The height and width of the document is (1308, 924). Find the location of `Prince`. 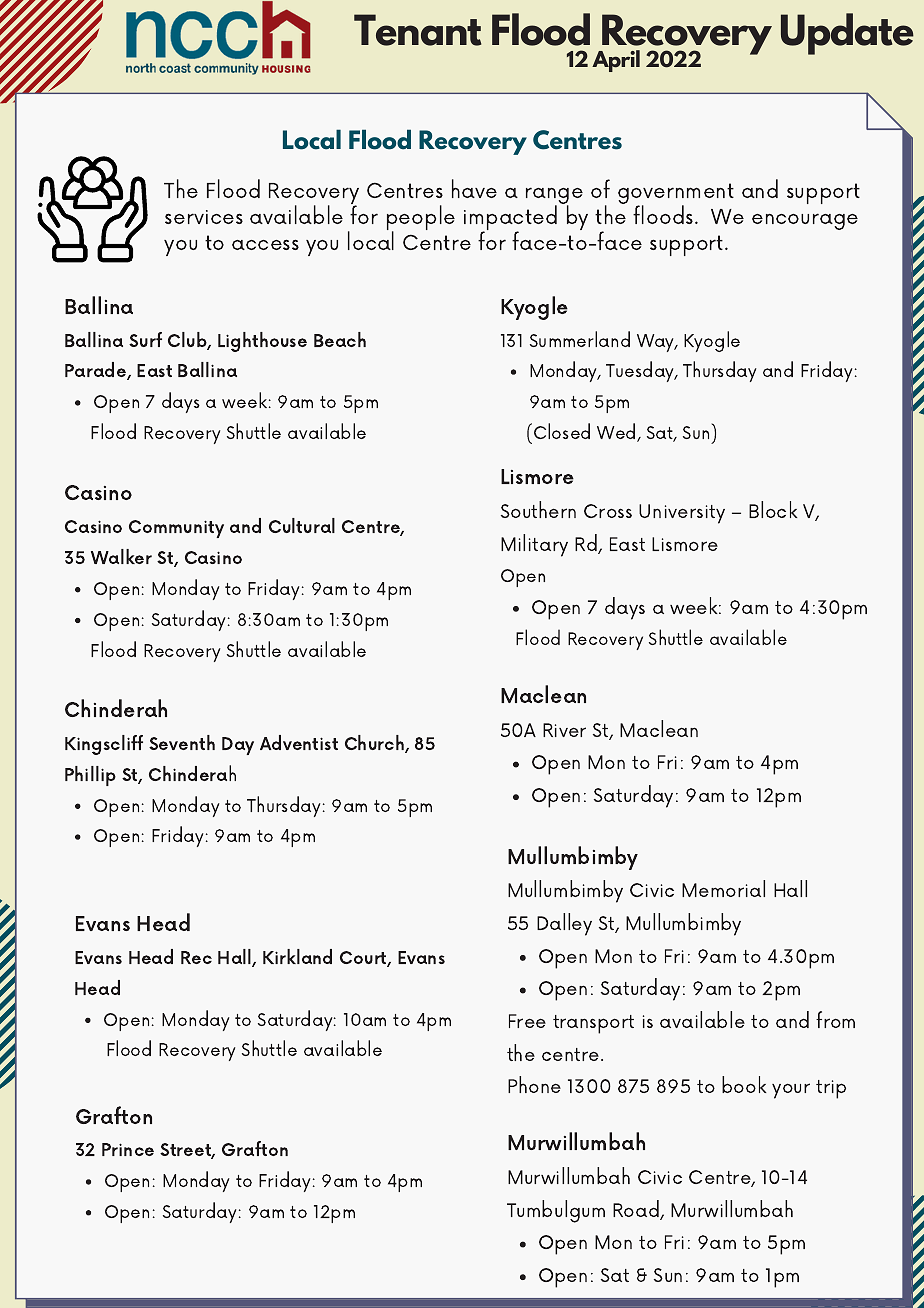

Prince is located at coordinates (128, 1149).
